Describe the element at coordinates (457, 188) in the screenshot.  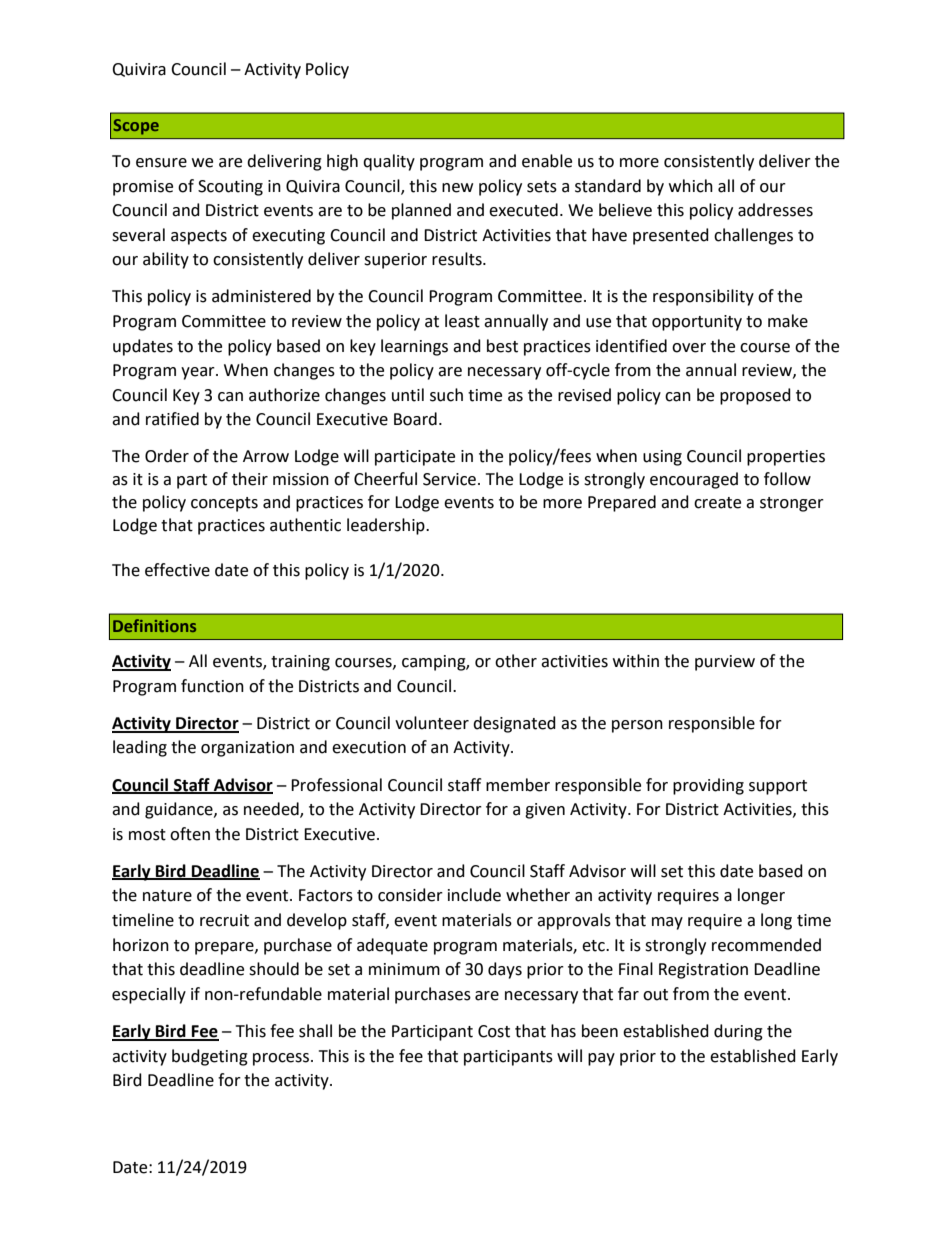
I see `new` at that location.
